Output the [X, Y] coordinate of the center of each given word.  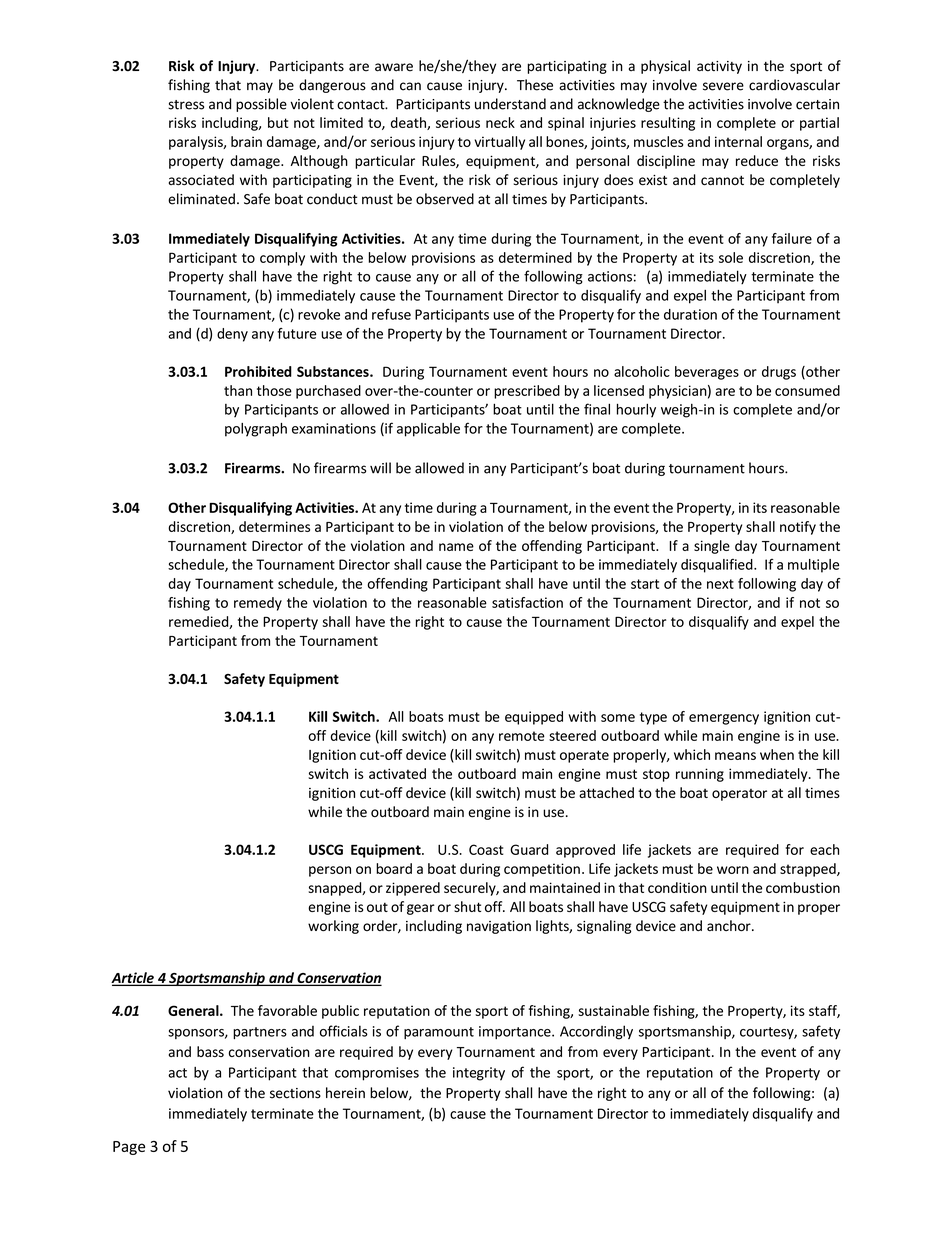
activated [397, 773]
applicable [428, 430]
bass [210, 1051]
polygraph [256, 430]
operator [739, 795]
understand [510, 104]
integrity [479, 1074]
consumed [807, 390]
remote [522, 736]
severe [723, 86]
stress [186, 105]
